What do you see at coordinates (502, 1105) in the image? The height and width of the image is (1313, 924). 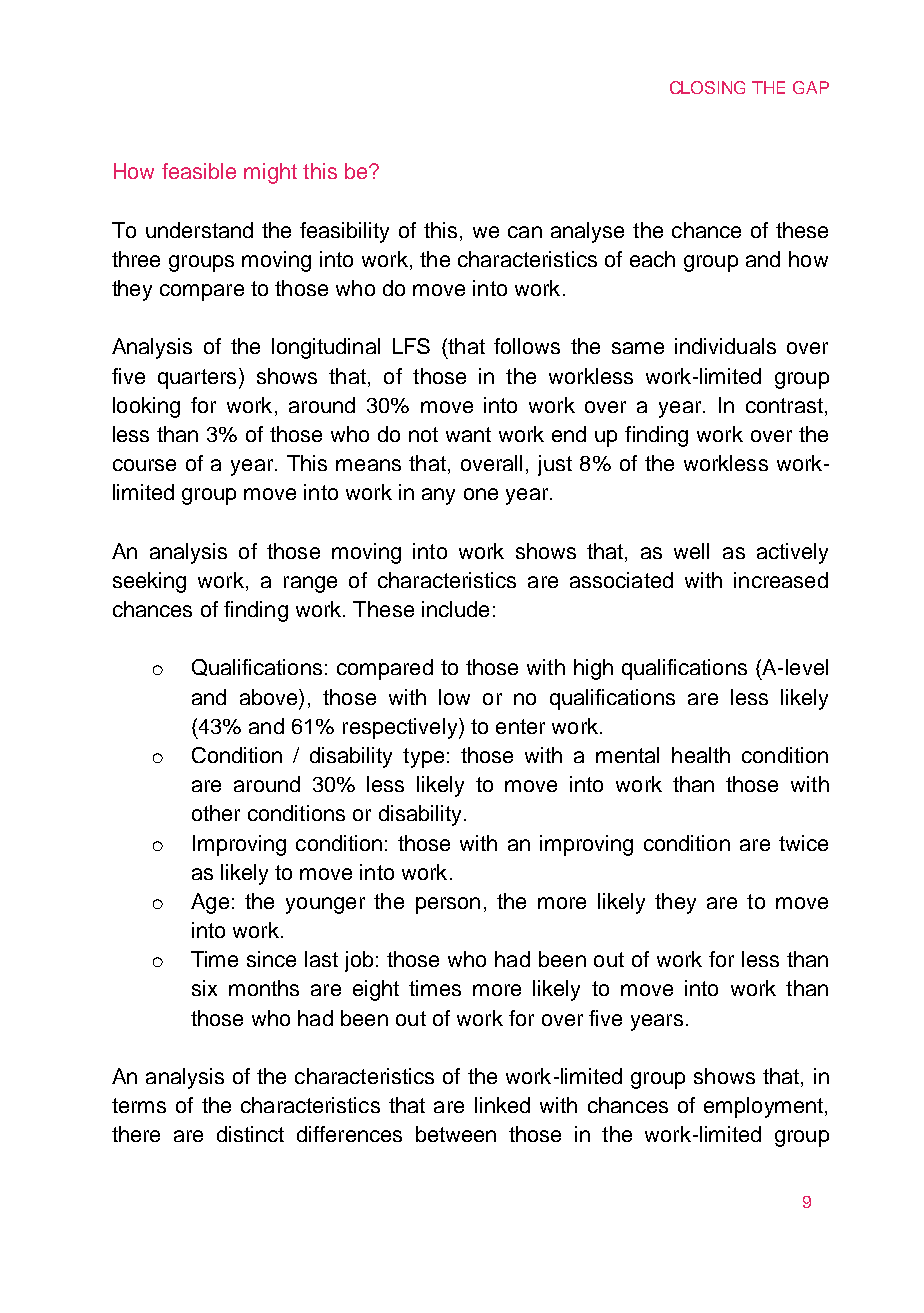 I see `linked` at bounding box center [502, 1105].
